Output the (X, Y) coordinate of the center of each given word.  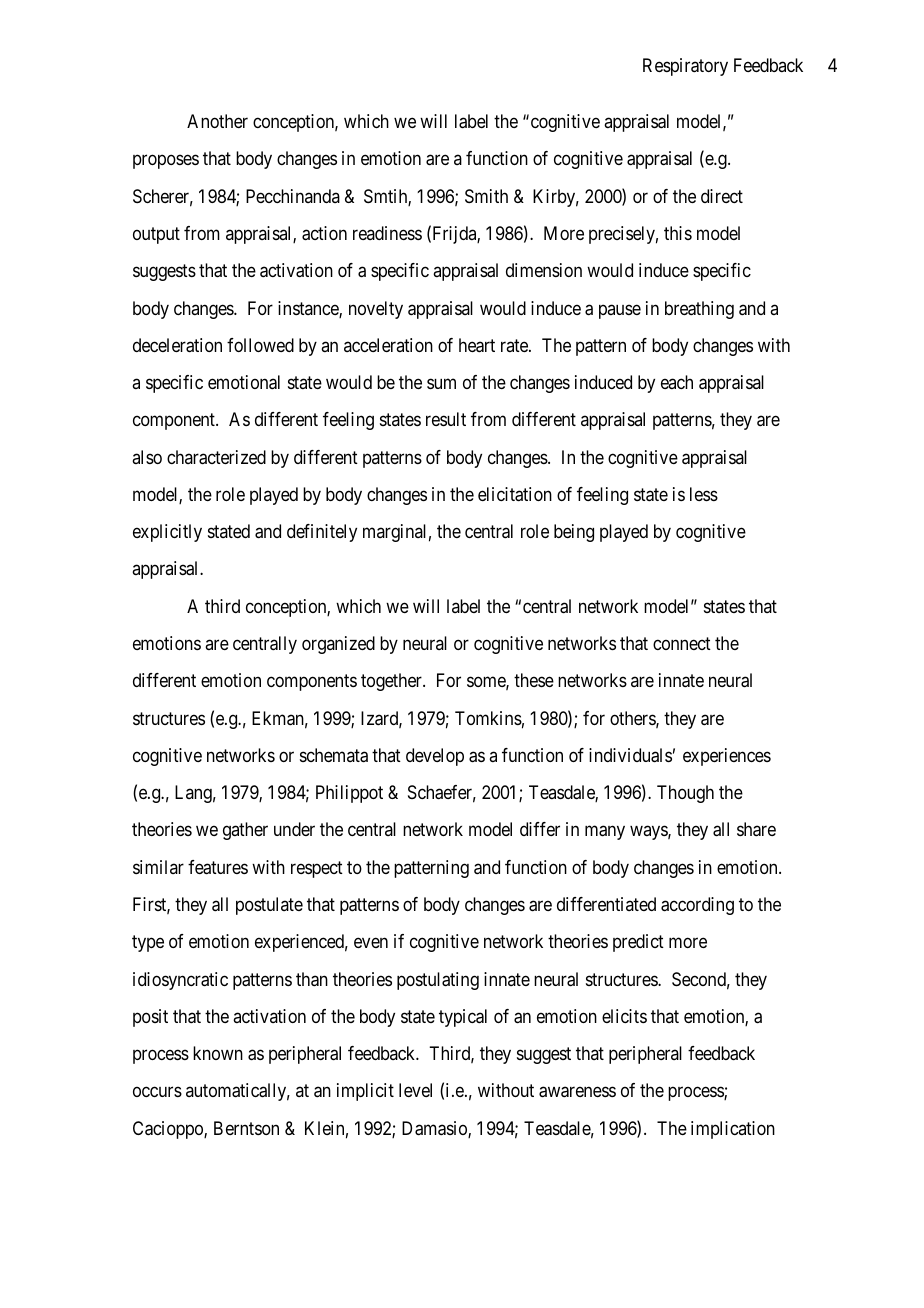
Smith (486, 196)
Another (217, 121)
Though (685, 794)
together (392, 682)
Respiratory (685, 67)
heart (477, 345)
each (677, 382)
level (415, 1090)
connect (682, 643)
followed (260, 345)
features (218, 867)
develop (435, 757)
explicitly (167, 533)
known (218, 1053)
